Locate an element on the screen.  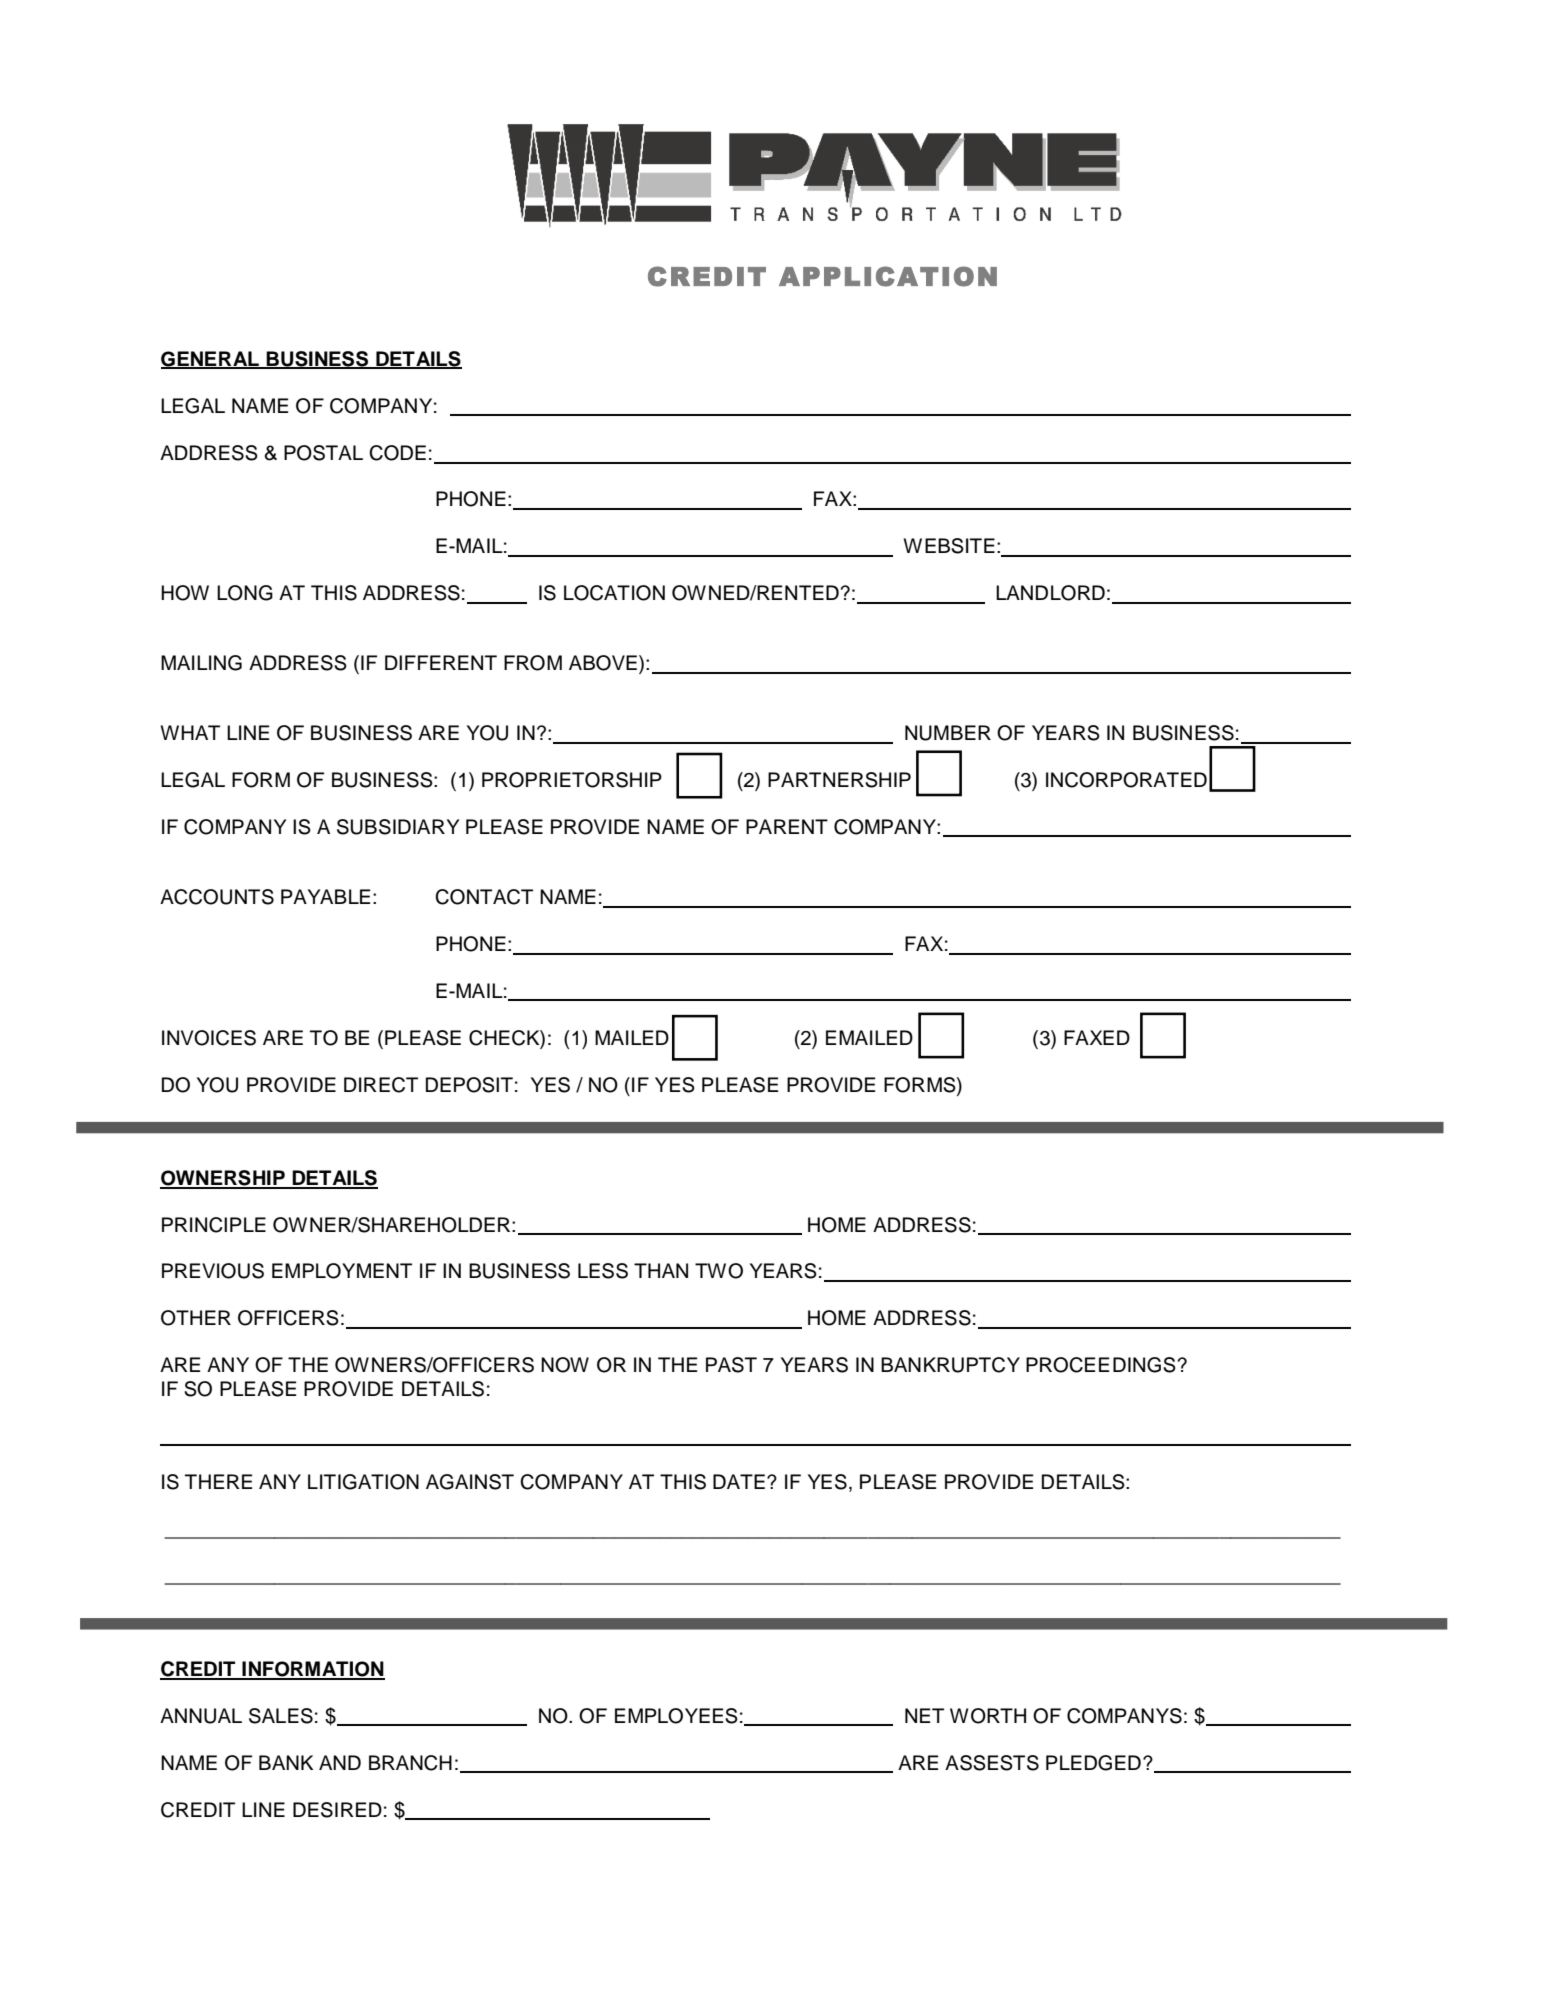
DEPOSIT is located at coordinates (469, 1085).
